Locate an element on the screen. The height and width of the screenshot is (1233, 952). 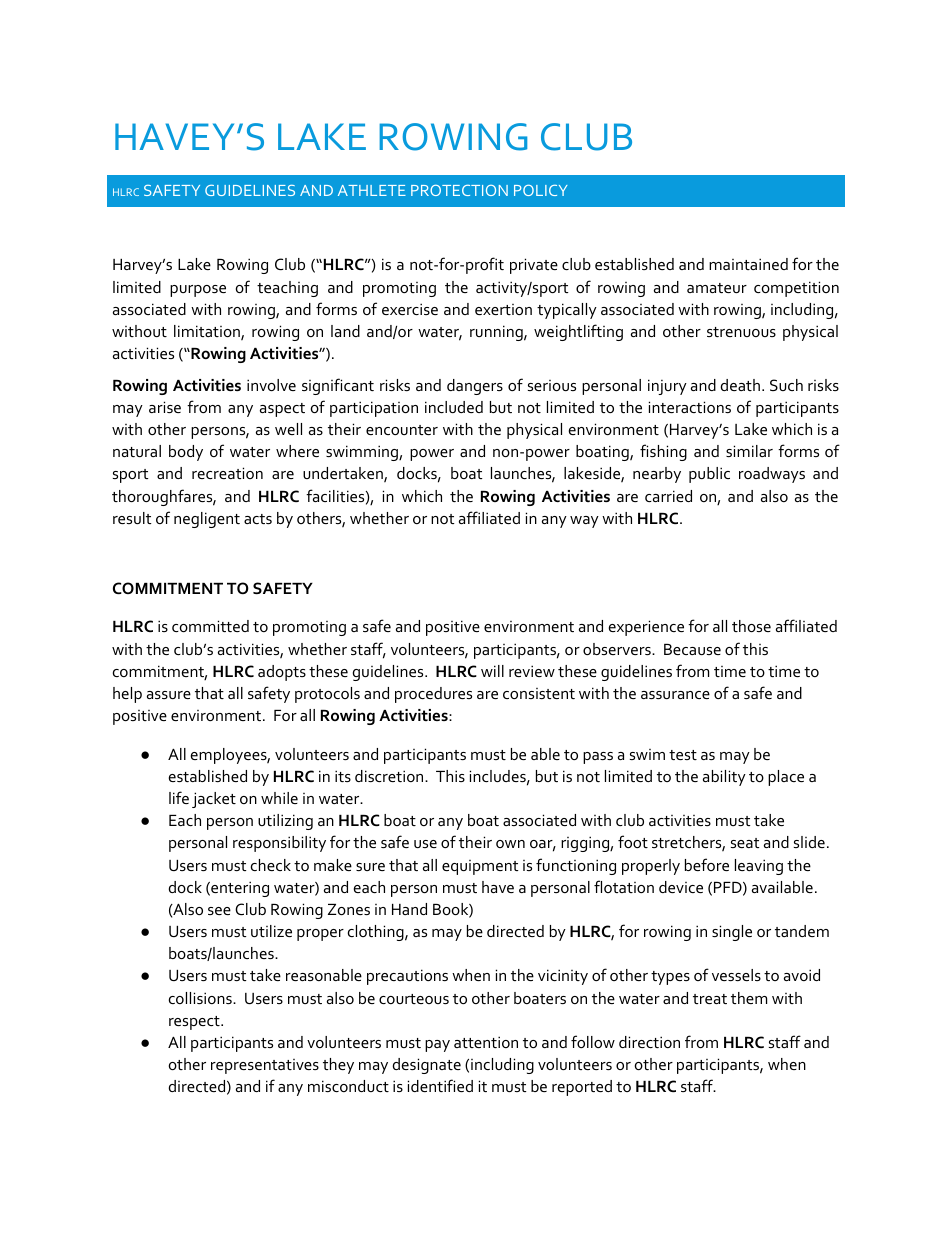
representatives is located at coordinates (265, 1066).
